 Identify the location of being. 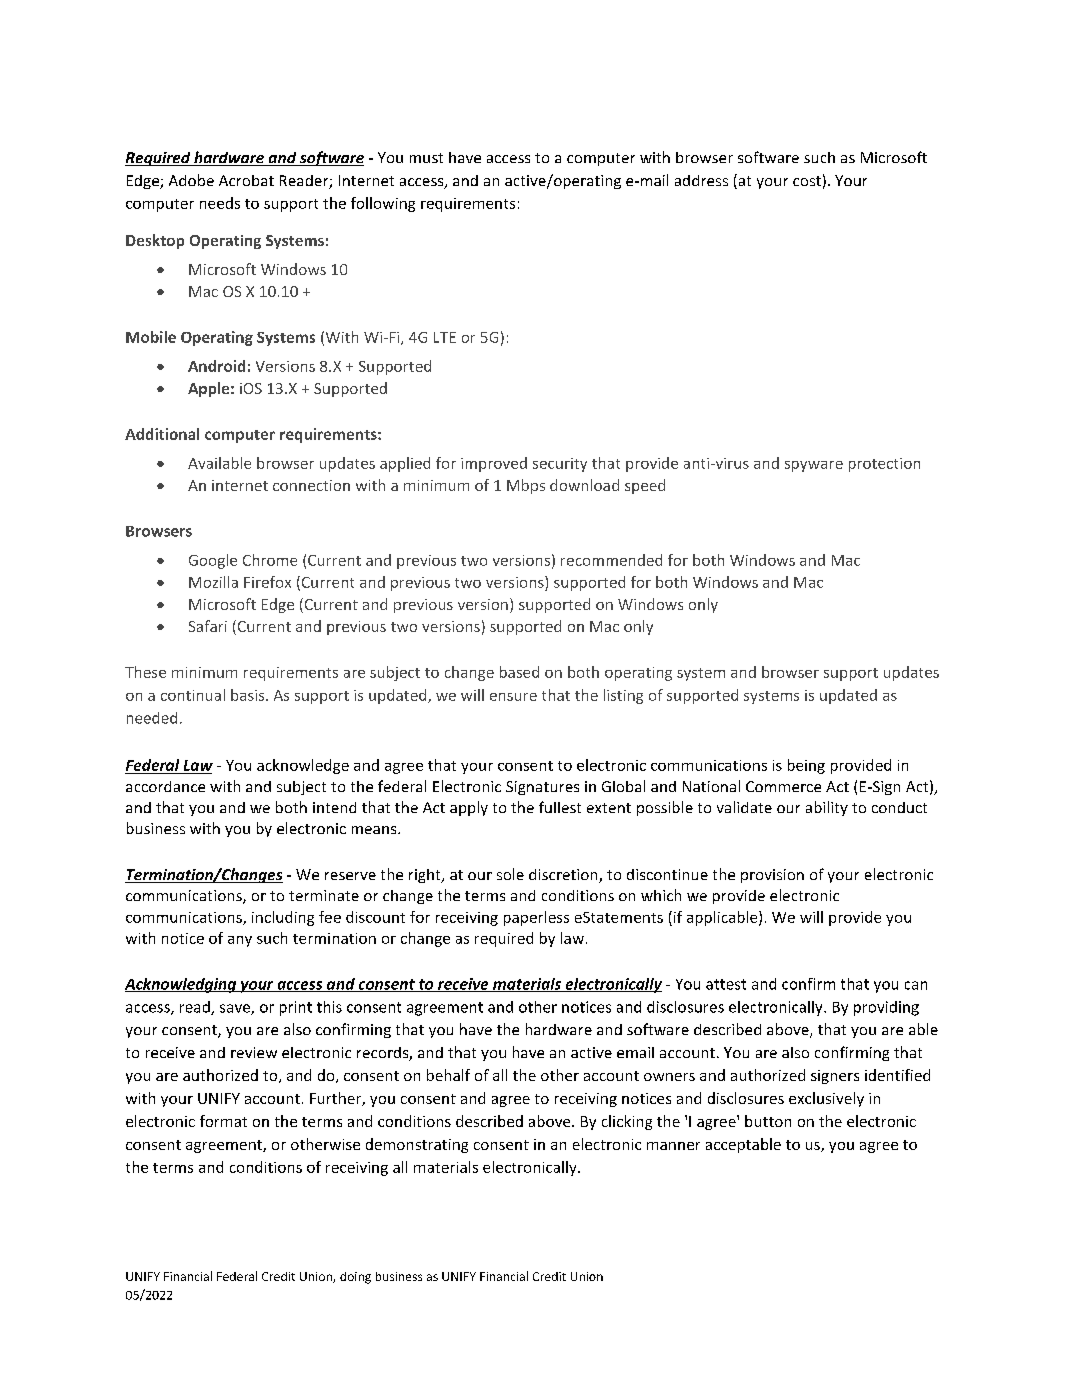
(806, 766).
